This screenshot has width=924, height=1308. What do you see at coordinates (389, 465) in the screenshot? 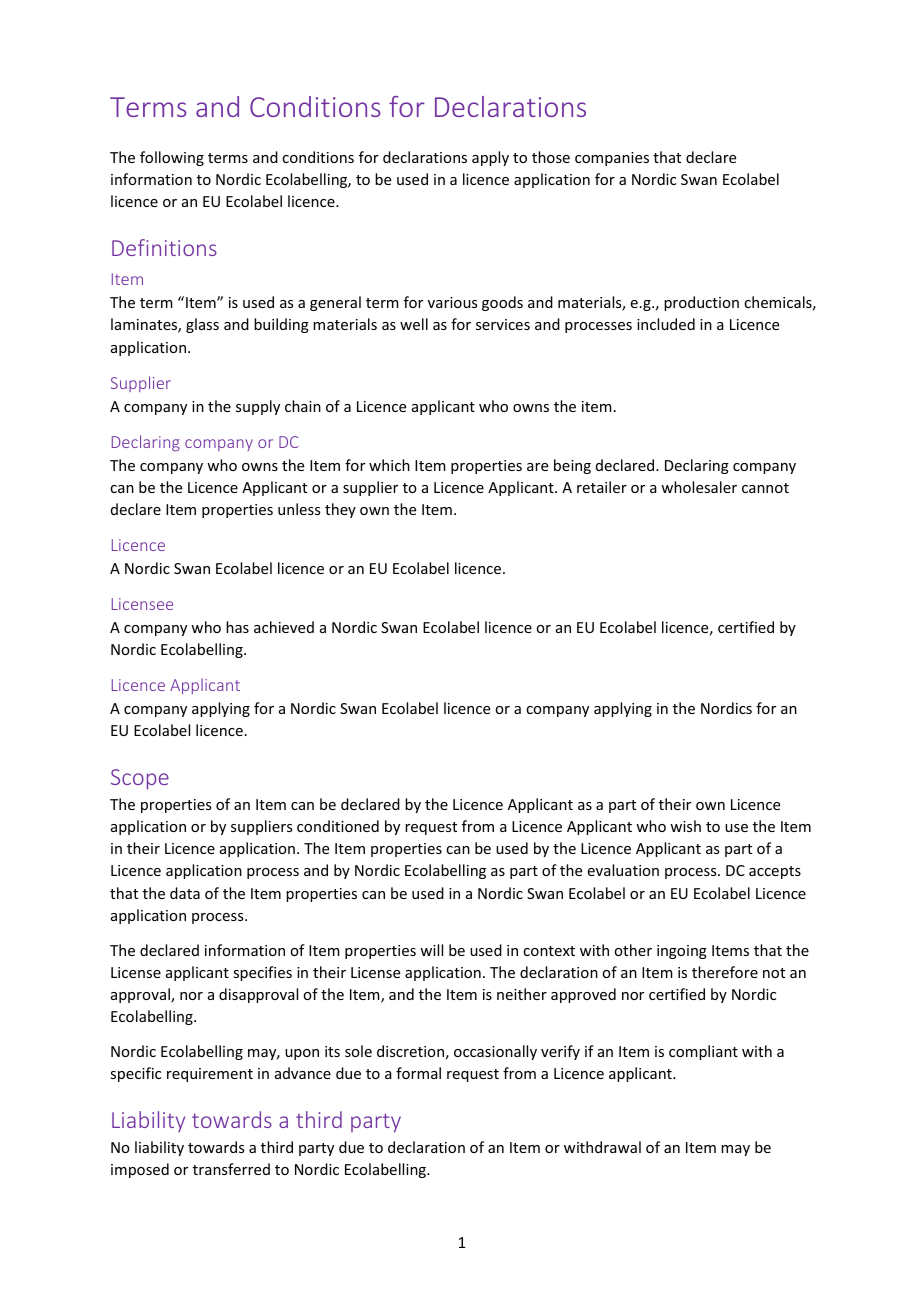
I see `which` at bounding box center [389, 465].
